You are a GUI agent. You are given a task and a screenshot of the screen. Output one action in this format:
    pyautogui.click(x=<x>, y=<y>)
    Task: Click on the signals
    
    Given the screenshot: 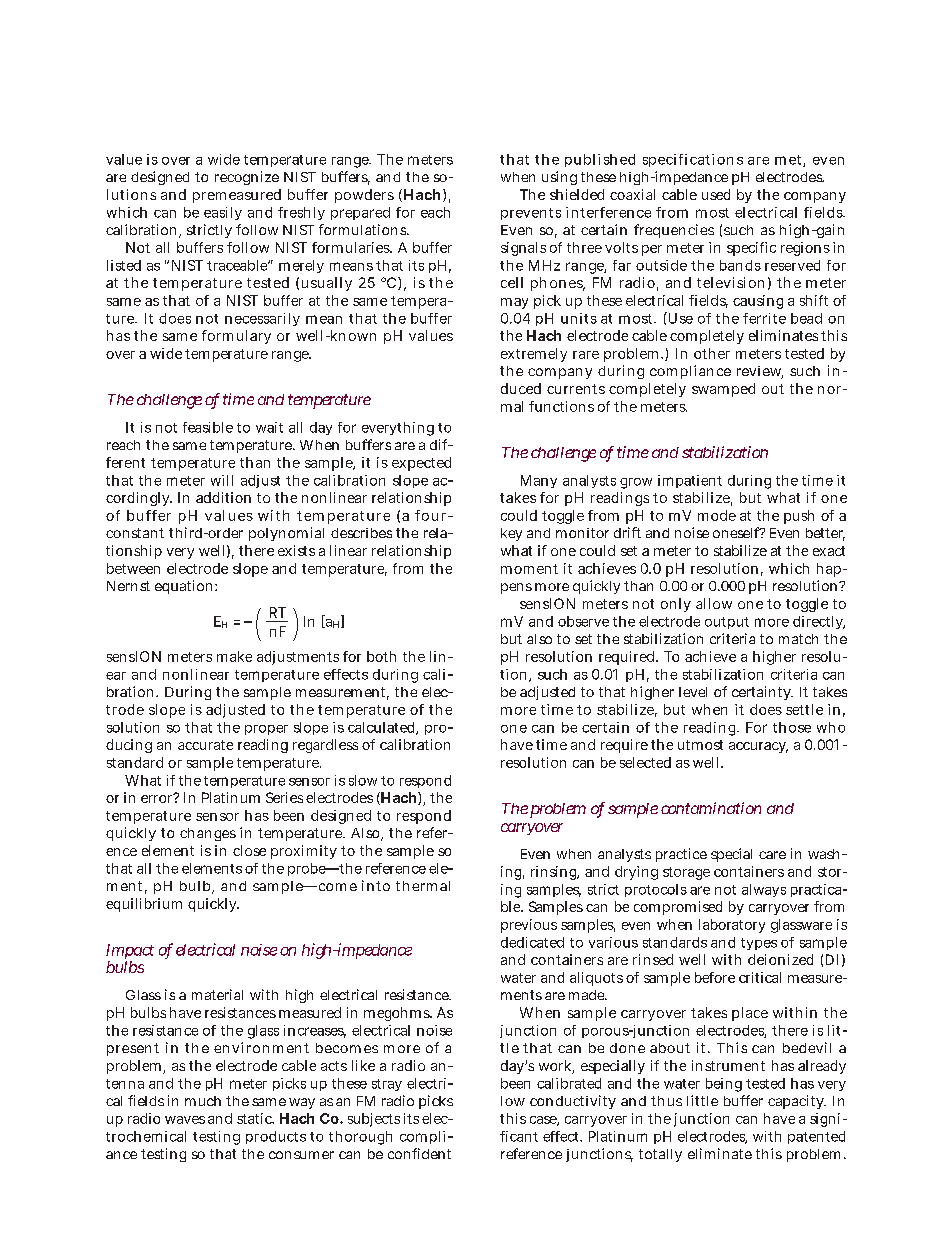 What is the action you would take?
    pyautogui.click(x=523, y=249)
